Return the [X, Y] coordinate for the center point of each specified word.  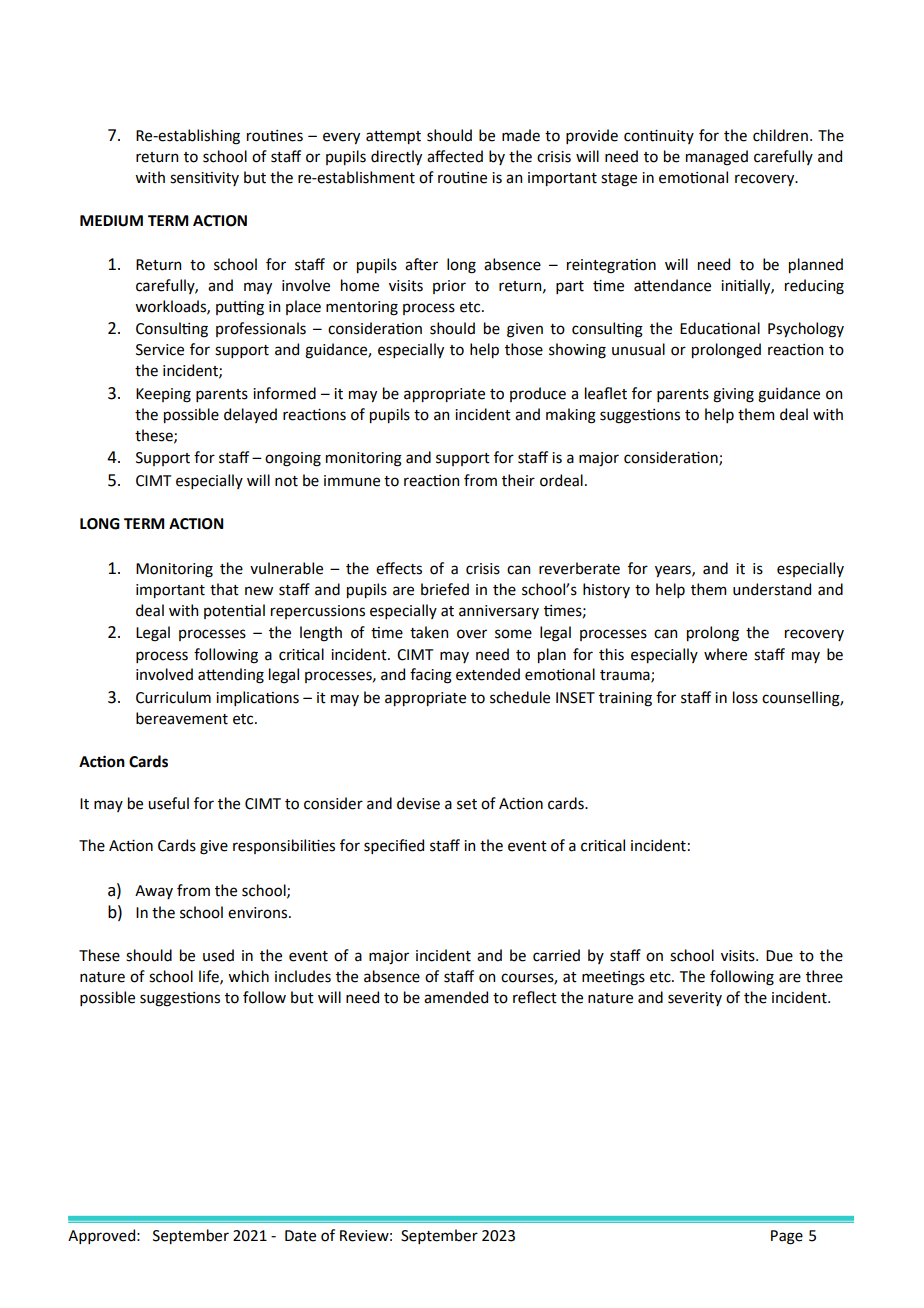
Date [300, 1236]
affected [455, 156]
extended [488, 674]
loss [745, 697]
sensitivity [204, 179]
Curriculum [173, 697]
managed [717, 158]
